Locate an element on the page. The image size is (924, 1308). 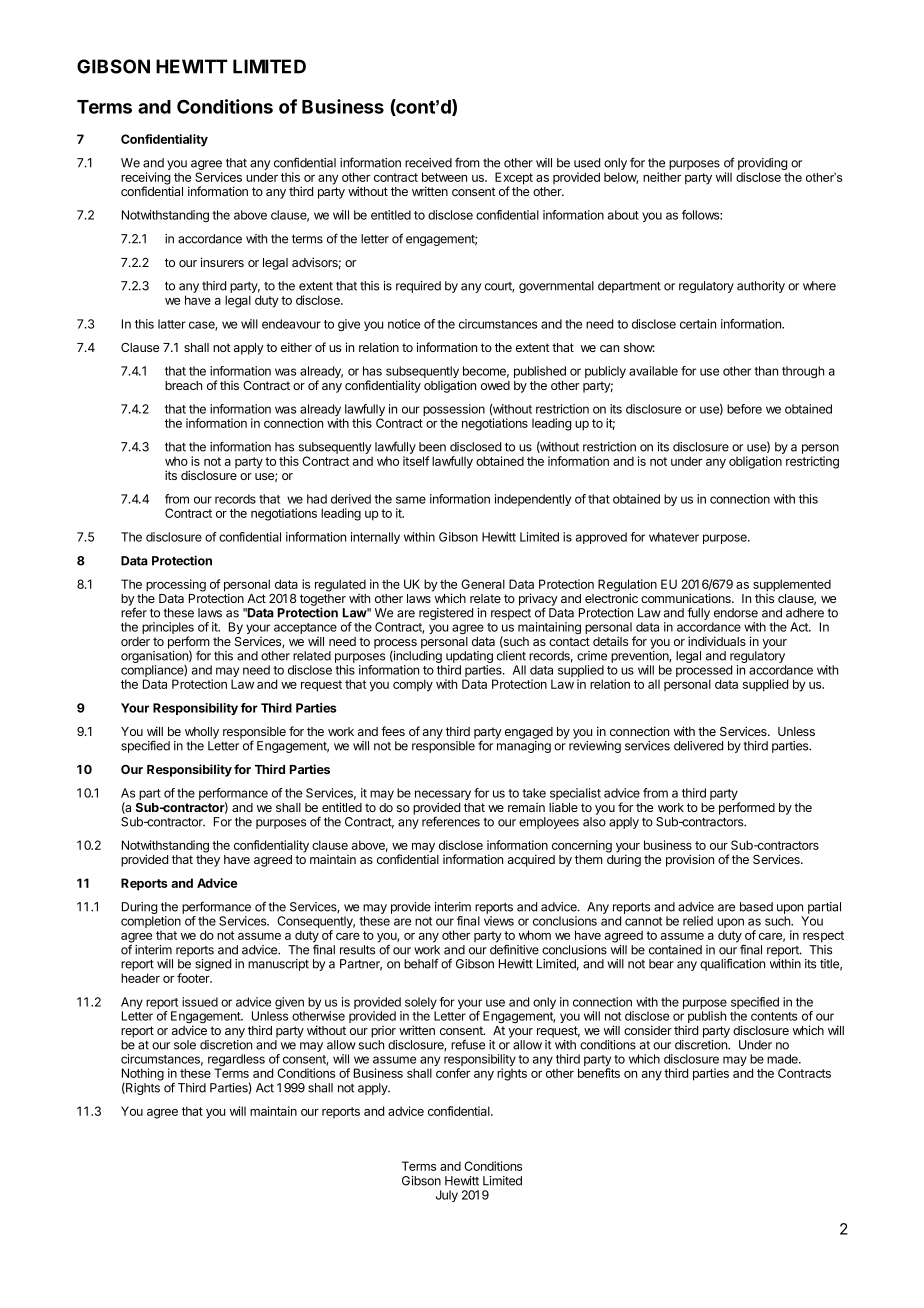
necessary is located at coordinates (443, 796).
